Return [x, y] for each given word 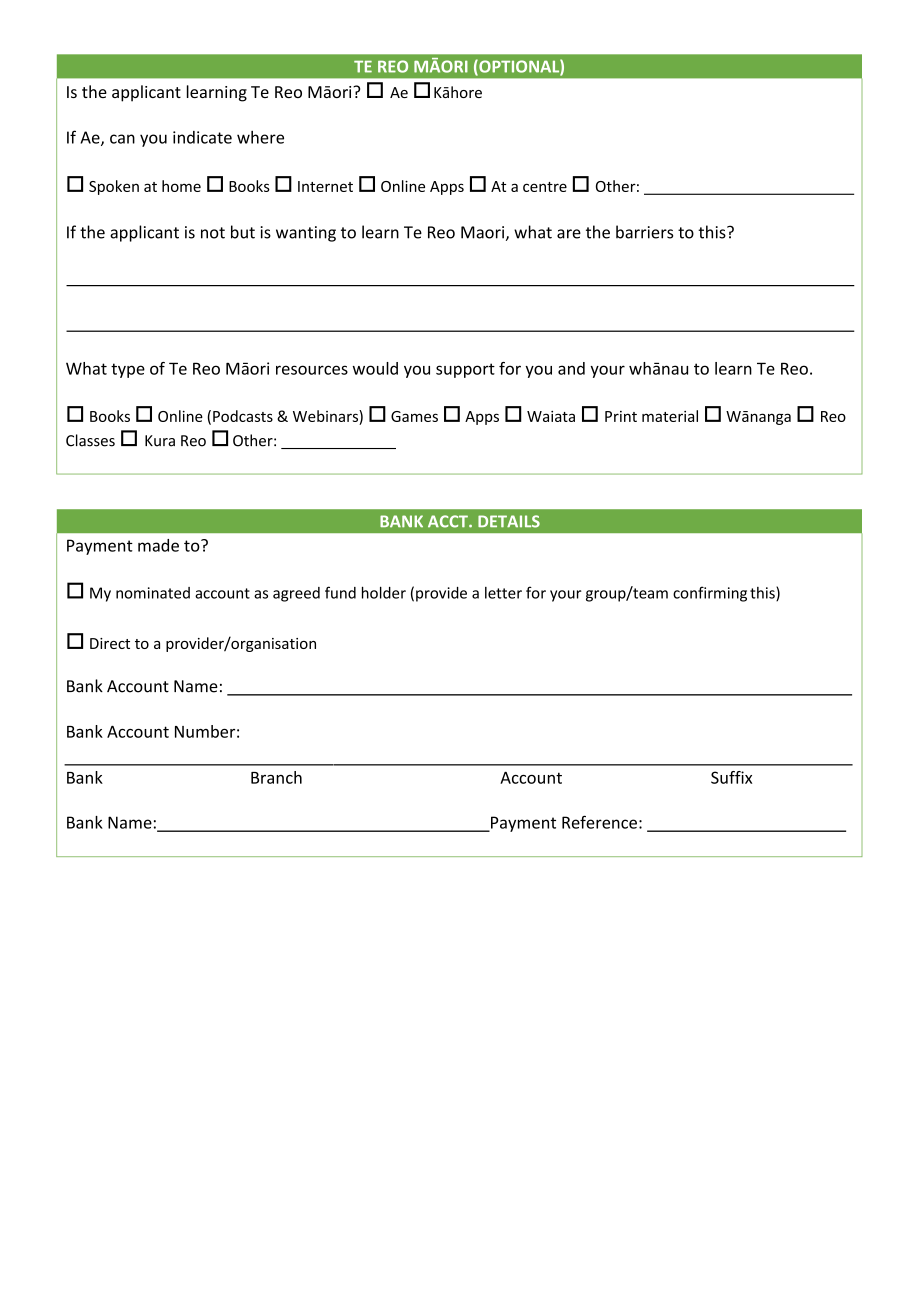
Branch [276, 777]
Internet [325, 186]
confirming [710, 594]
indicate [202, 137]
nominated [153, 593]
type [128, 370]
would [375, 368]
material [670, 416]
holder [384, 592]
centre [545, 187]
